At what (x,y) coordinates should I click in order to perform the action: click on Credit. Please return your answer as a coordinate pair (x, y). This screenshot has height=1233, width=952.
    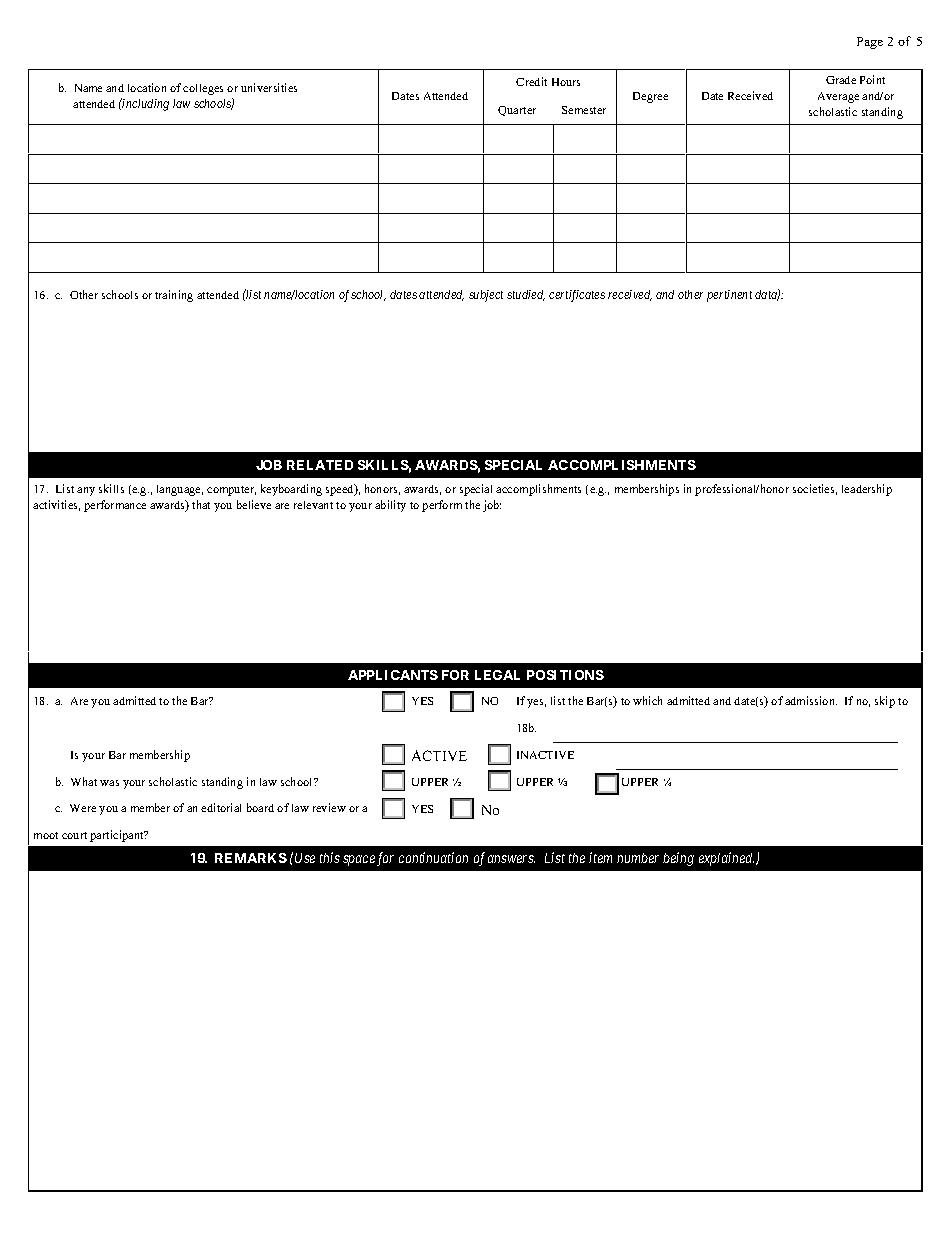
    Looking at the image, I should click on (531, 81).
